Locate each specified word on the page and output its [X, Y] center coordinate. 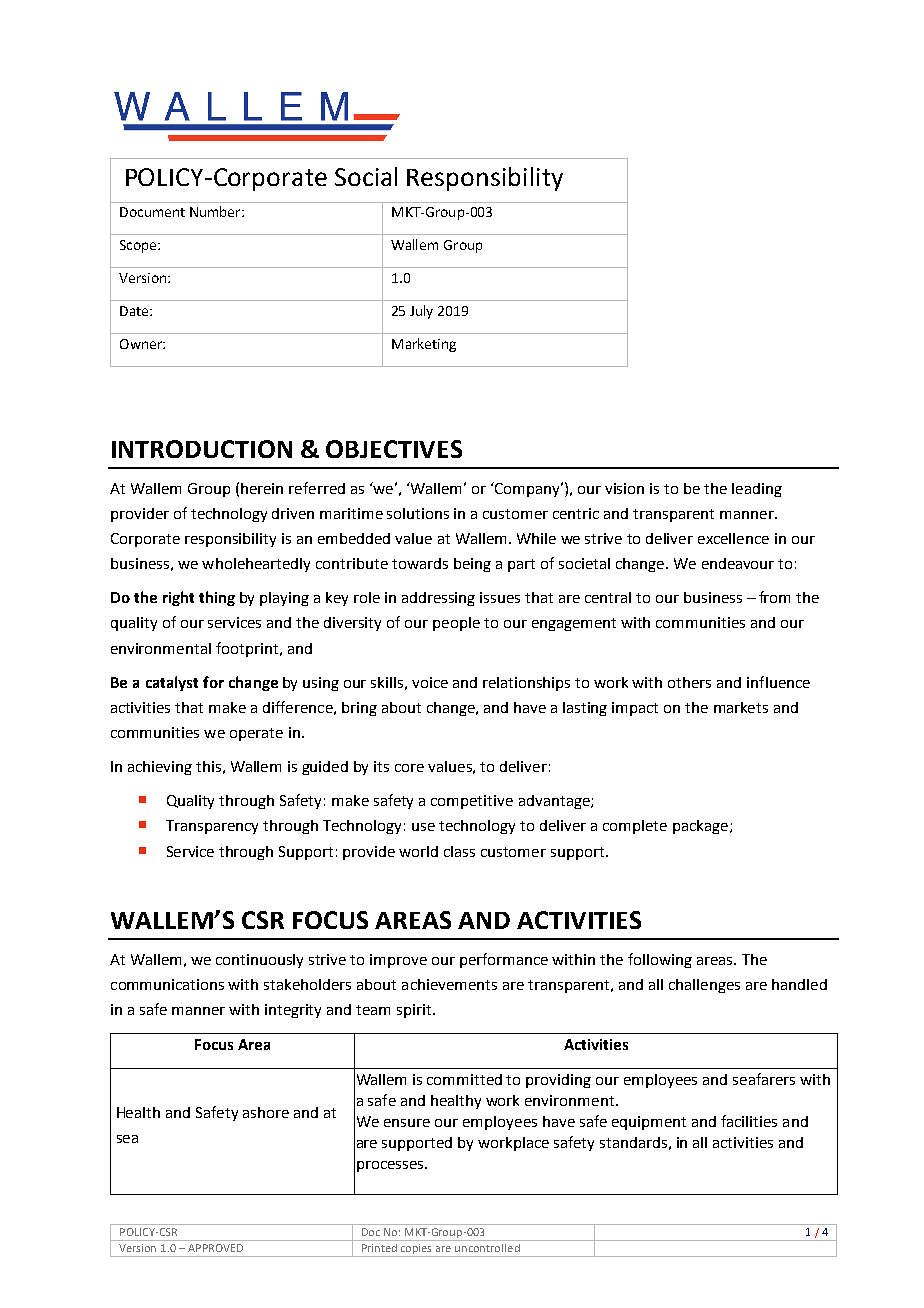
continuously [259, 961]
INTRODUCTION [202, 449]
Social [366, 176]
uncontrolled [487, 1248]
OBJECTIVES [394, 449]
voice [430, 682]
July [421, 312]
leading [757, 490]
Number [216, 211]
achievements [449, 984]
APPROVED [215, 1248]
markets [741, 707]
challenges [704, 986]
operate [256, 734]
